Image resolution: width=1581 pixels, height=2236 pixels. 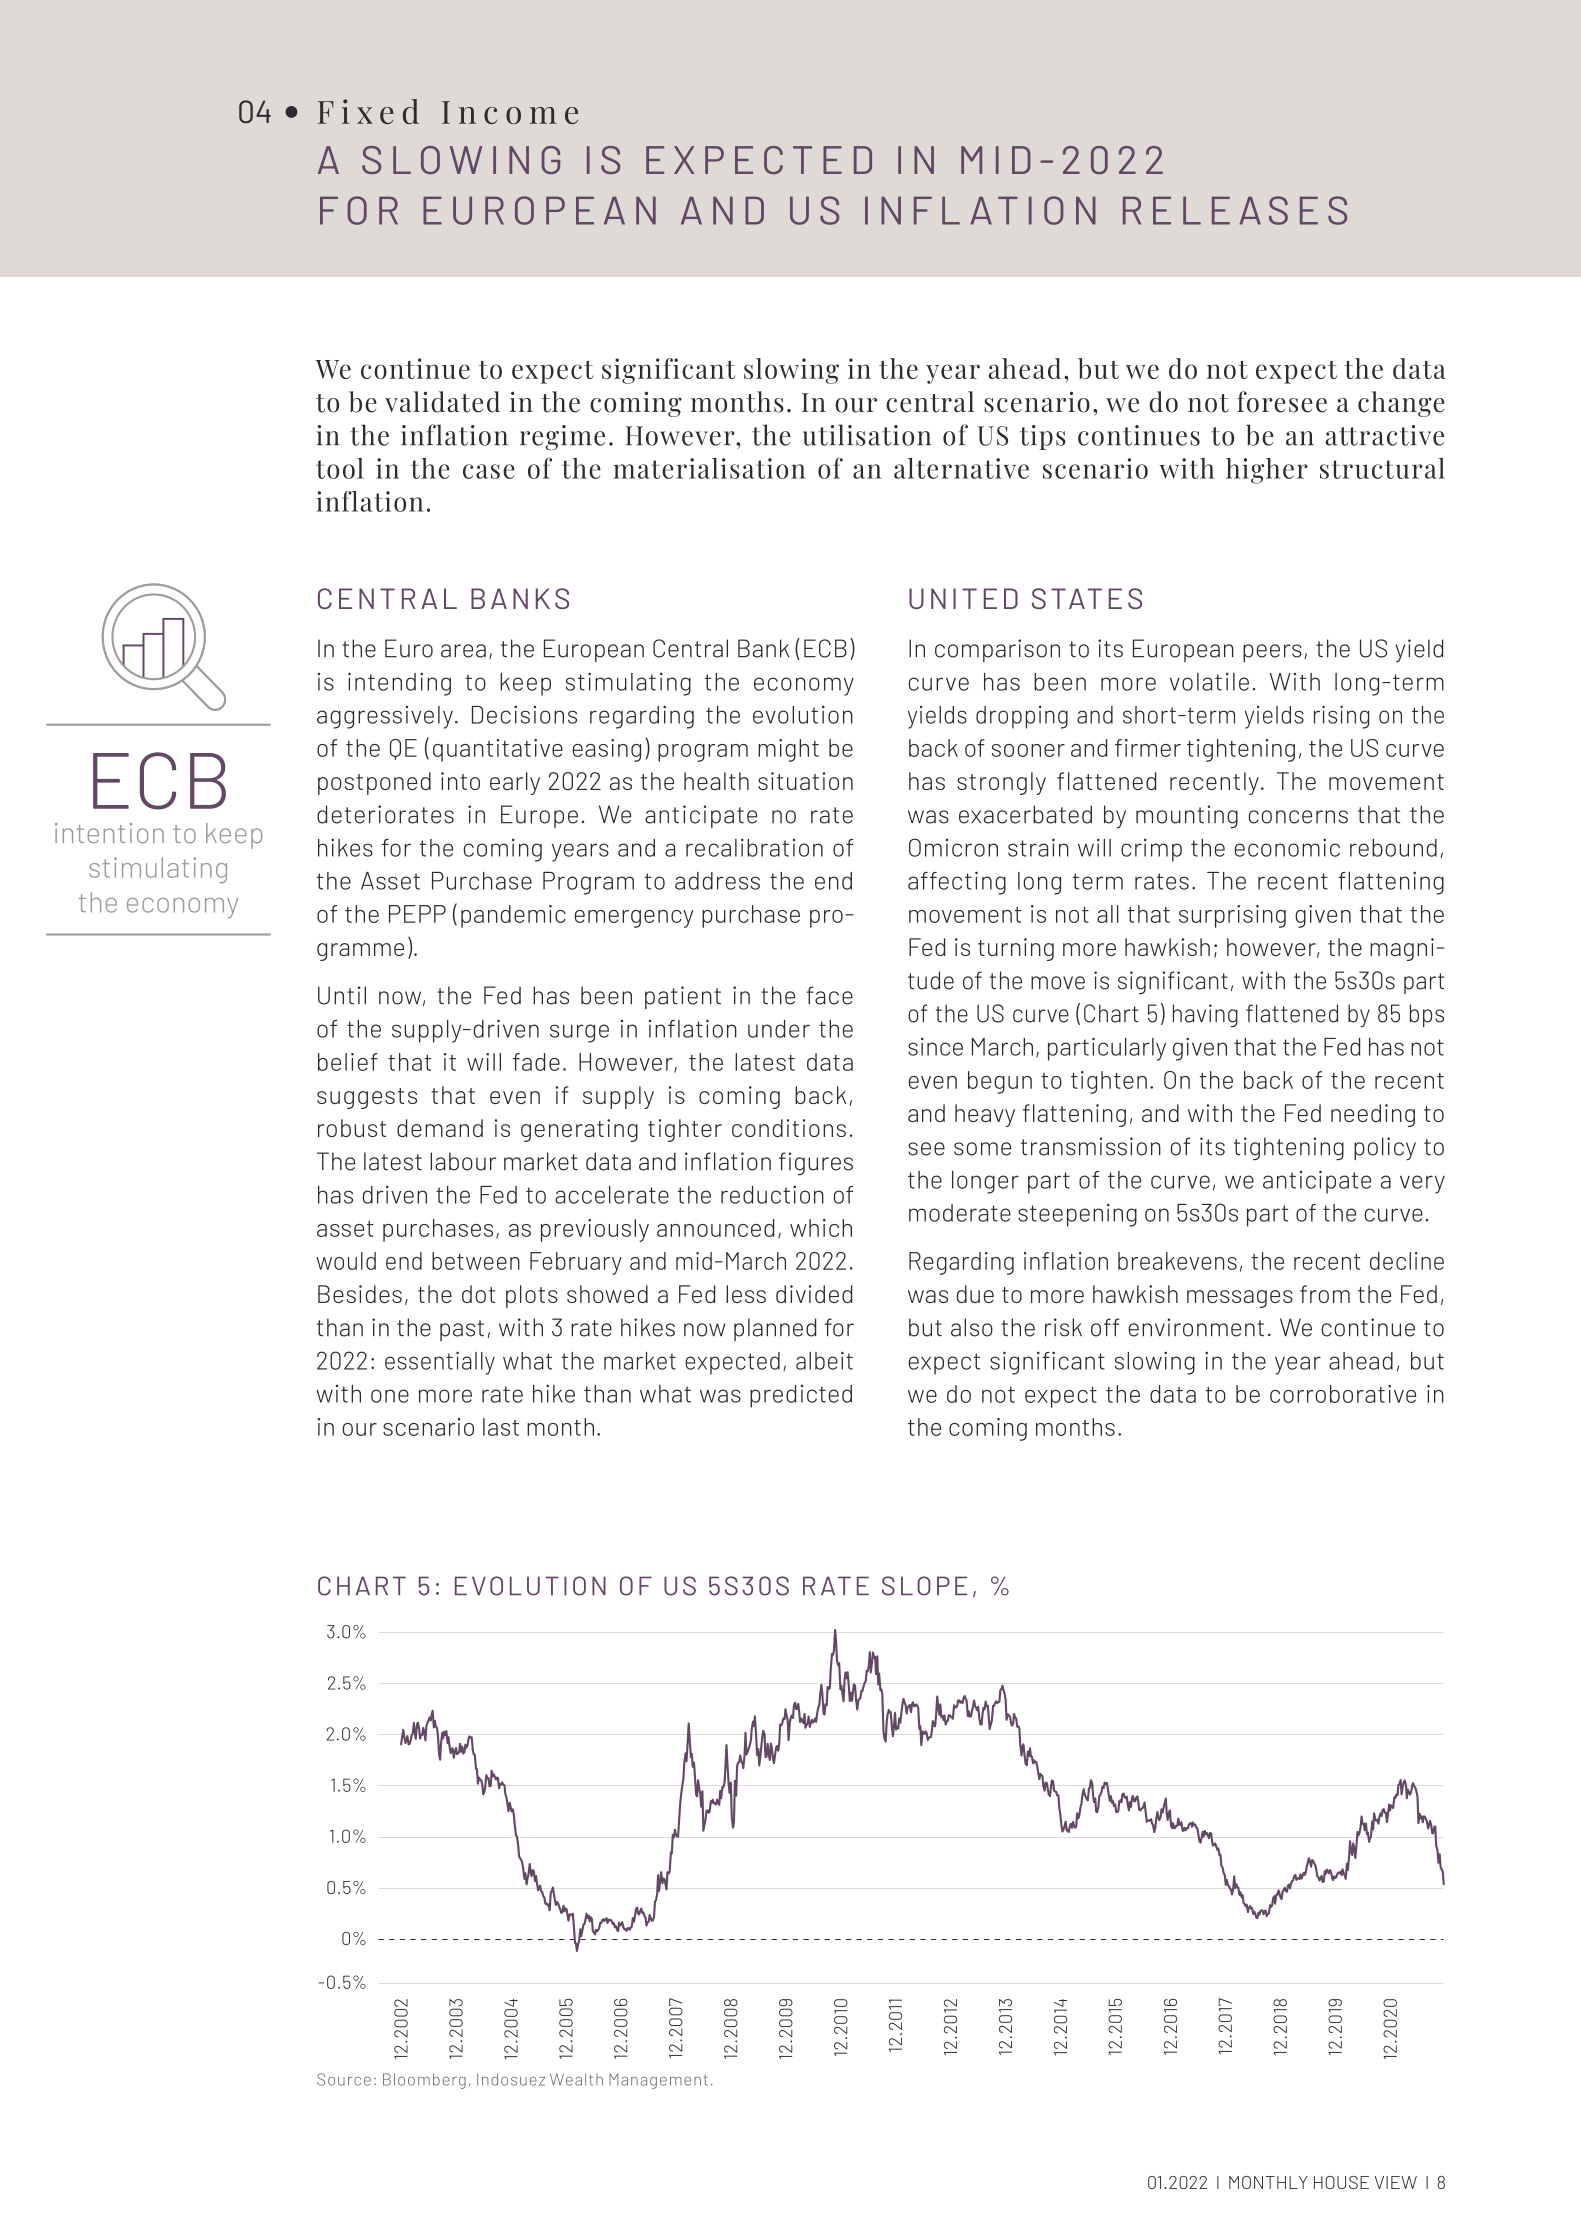 What do you see at coordinates (344, 2079) in the page?
I see `Source` at bounding box center [344, 2079].
